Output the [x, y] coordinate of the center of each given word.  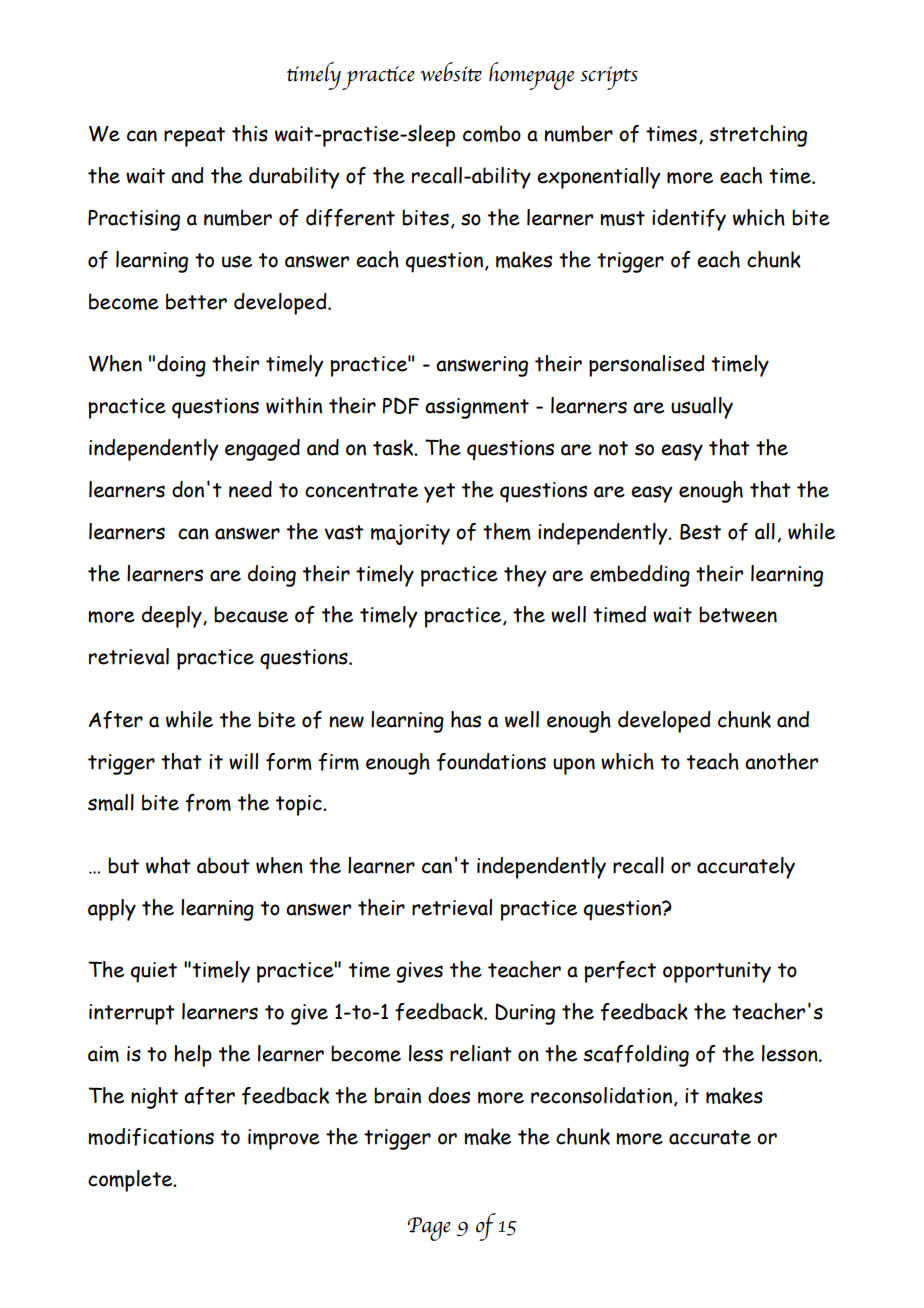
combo [492, 133]
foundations [491, 762]
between [738, 614]
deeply [173, 617]
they [525, 576]
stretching [758, 136]
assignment [477, 408]
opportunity [717, 972]
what [168, 865]
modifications [151, 1137]
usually [702, 408]
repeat [194, 137]
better [196, 301]
